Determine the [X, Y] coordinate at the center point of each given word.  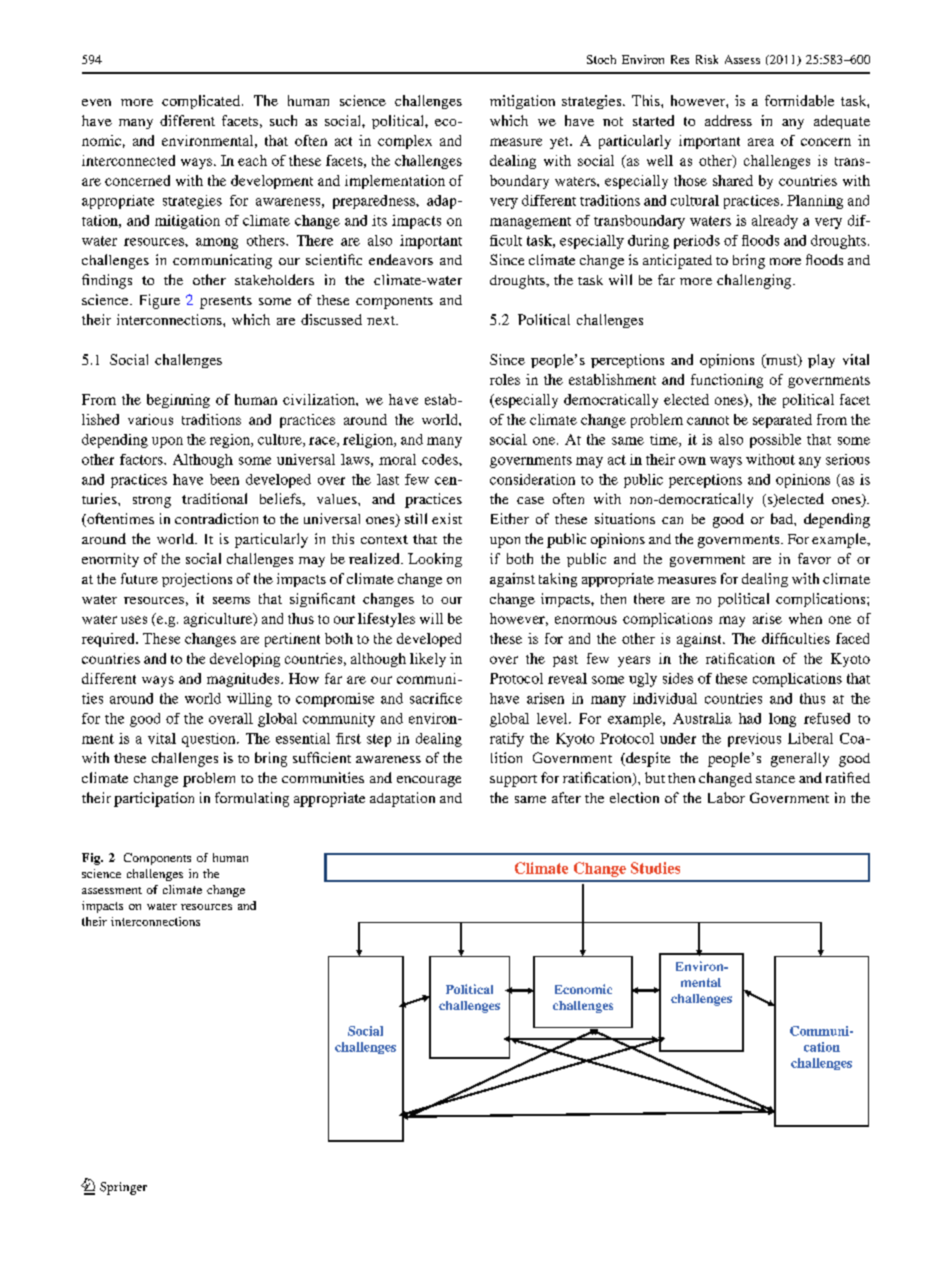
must [782, 360]
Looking [435, 560]
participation [154, 799]
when [805, 618]
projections [197, 580]
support [513, 781]
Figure [160, 301]
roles [505, 379]
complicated [202, 102]
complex [405, 142]
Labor [726, 797]
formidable [799, 100]
